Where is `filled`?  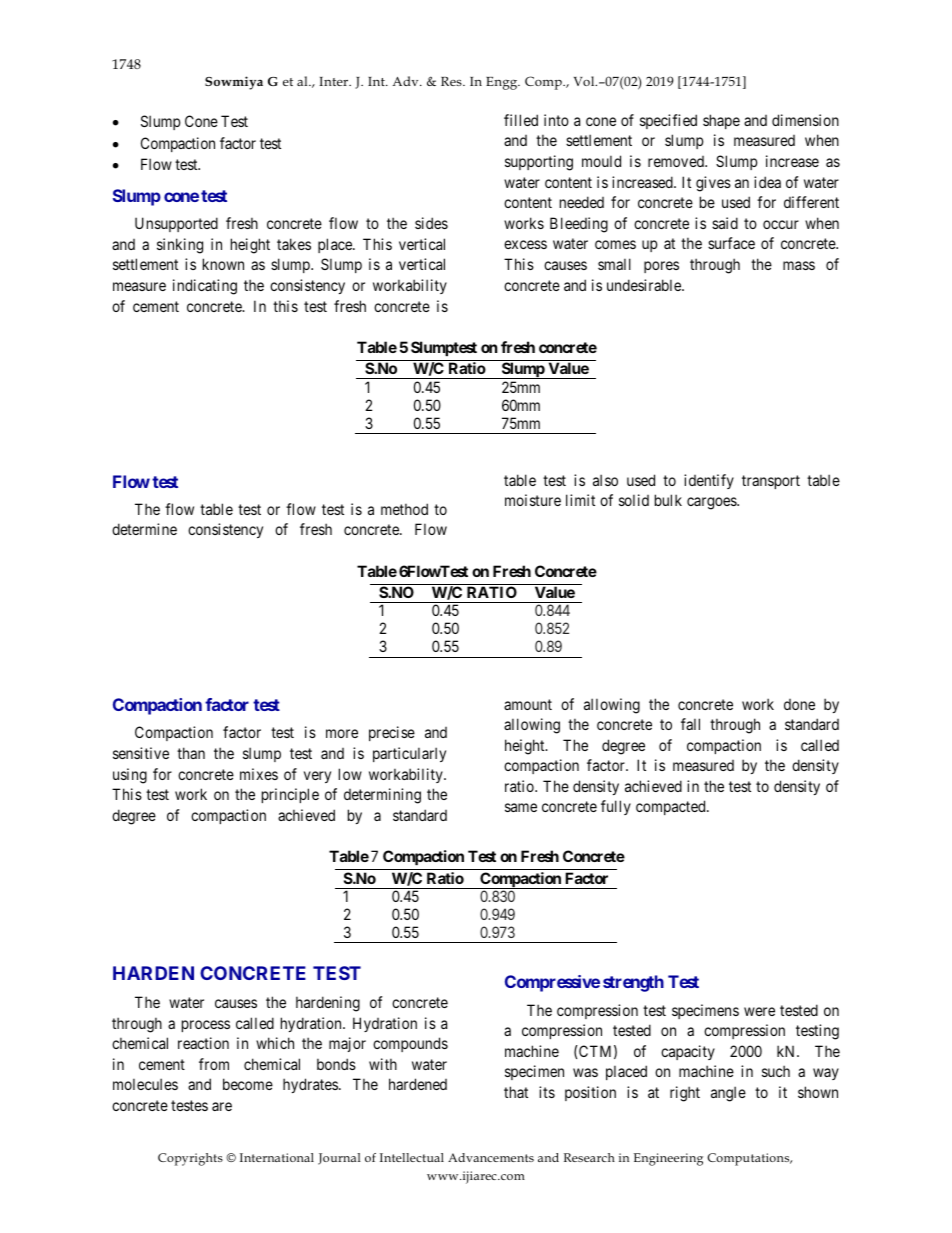
filled is located at coordinates (521, 120).
